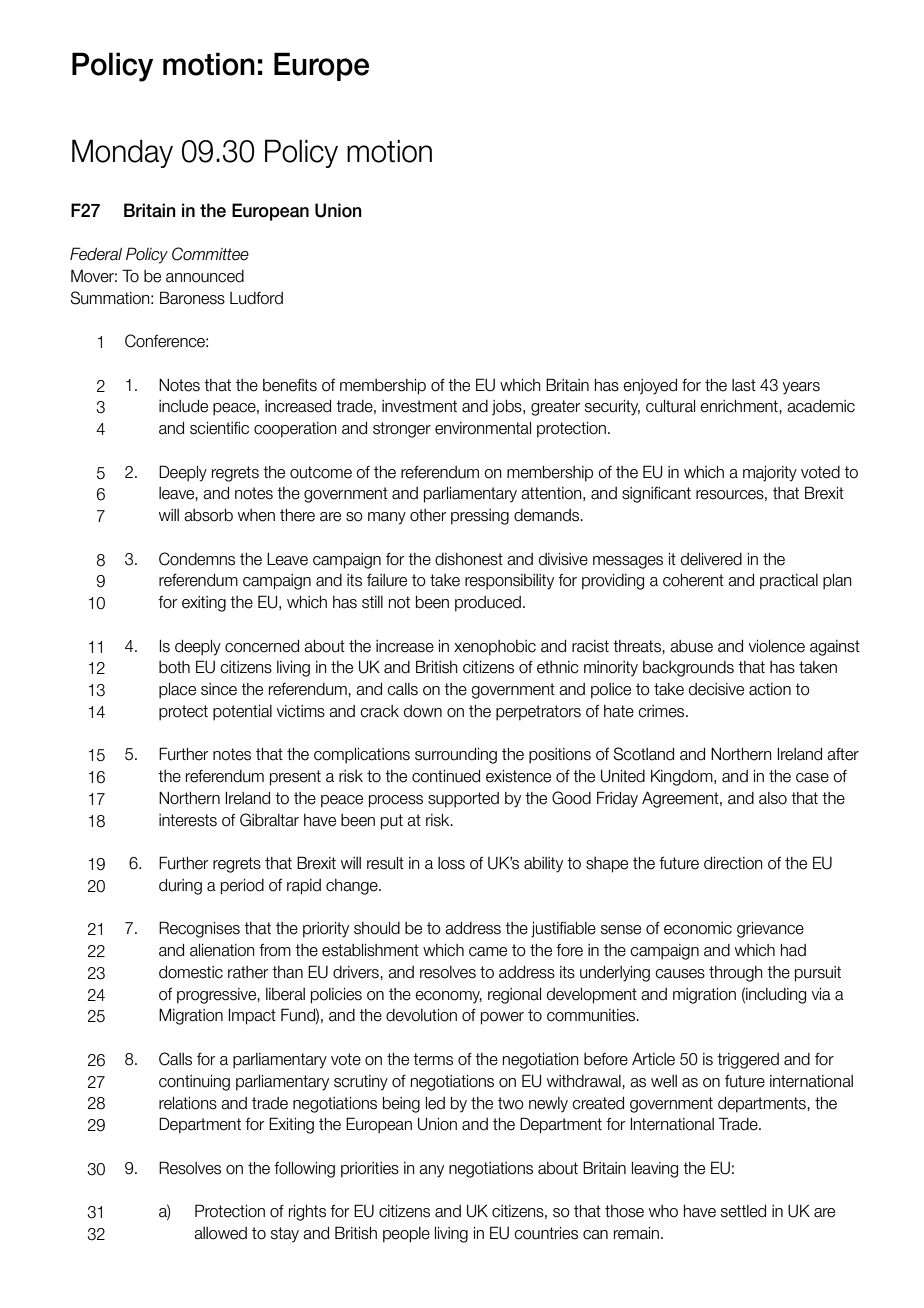 This screenshot has width=924, height=1308. Describe the element at coordinates (423, 711) in the screenshot. I see `down` at that location.
